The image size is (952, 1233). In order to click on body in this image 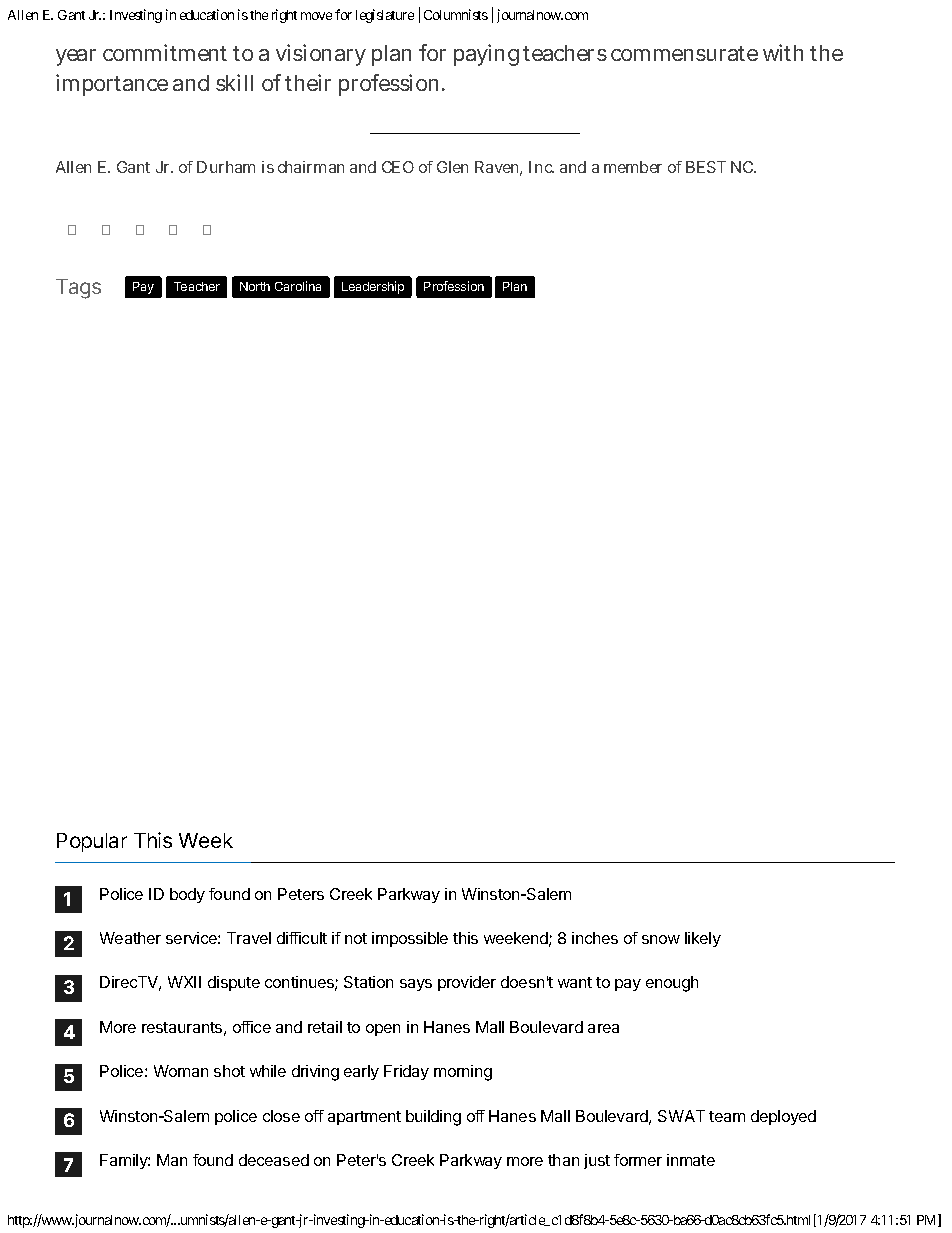, I will do `click(187, 895)`.
